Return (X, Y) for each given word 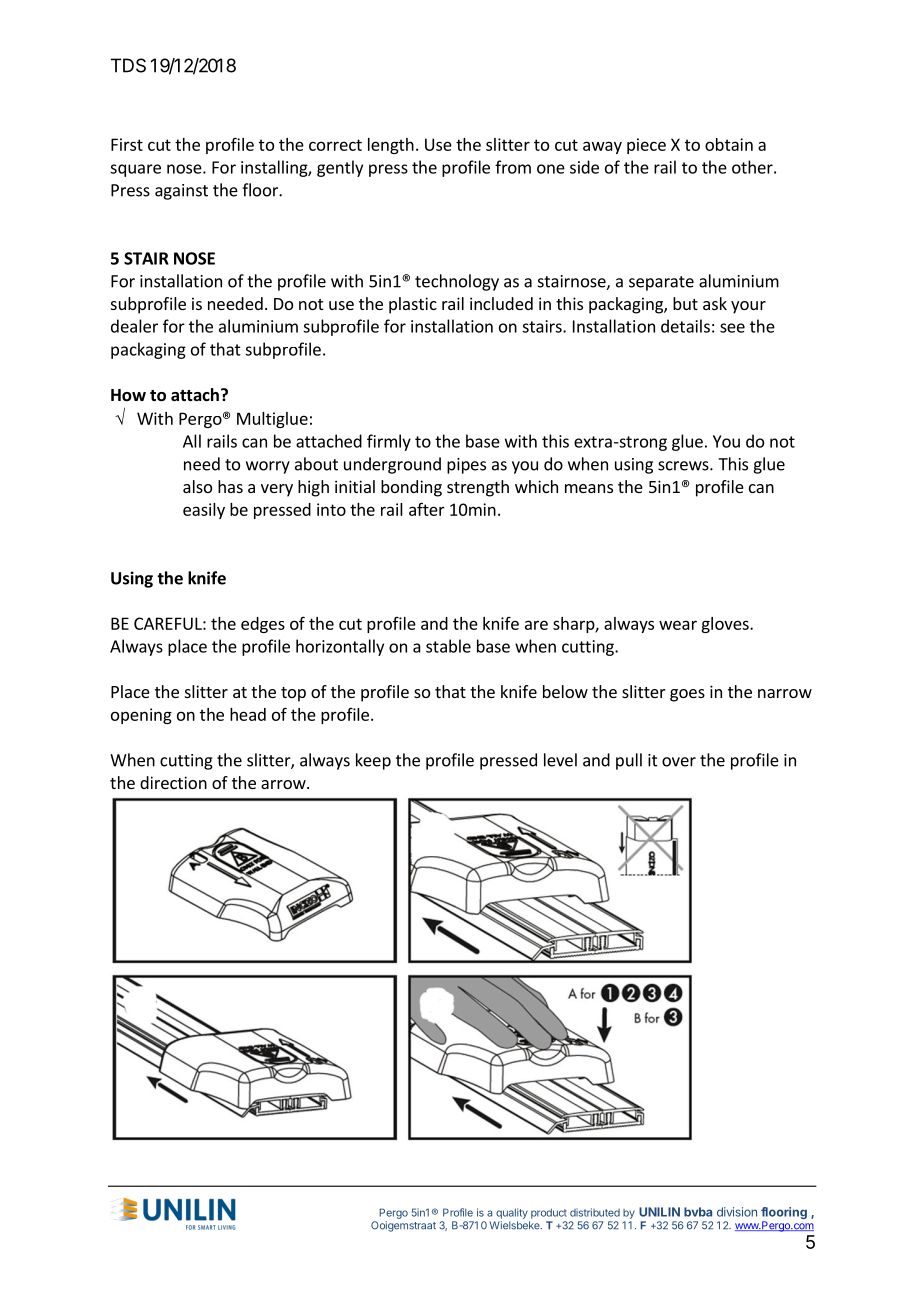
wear (678, 625)
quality (512, 1213)
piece (646, 146)
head (248, 714)
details (685, 326)
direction (173, 782)
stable (448, 646)
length (391, 146)
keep (373, 761)
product (549, 1213)
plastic (413, 305)
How (128, 395)
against (181, 192)
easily (204, 511)
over (679, 762)
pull (629, 761)
